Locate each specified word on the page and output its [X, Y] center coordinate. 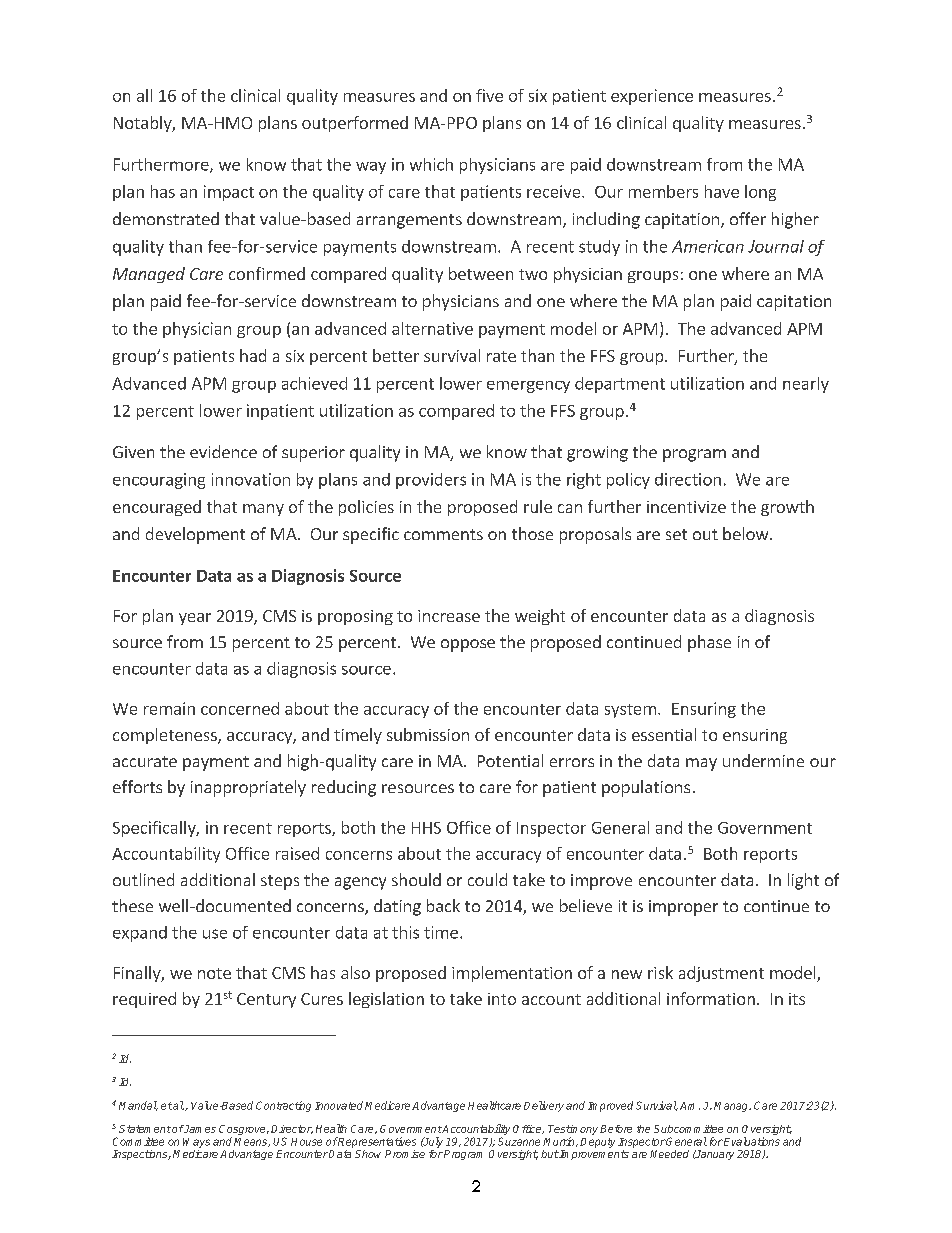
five [489, 95]
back [443, 905]
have [722, 191]
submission [428, 734]
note [214, 973]
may [701, 764]
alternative [432, 328]
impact [229, 193]
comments [443, 534]
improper [683, 908]
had [253, 355]
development [195, 535]
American [708, 246]
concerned [240, 708]
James [199, 1129]
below [747, 533]
